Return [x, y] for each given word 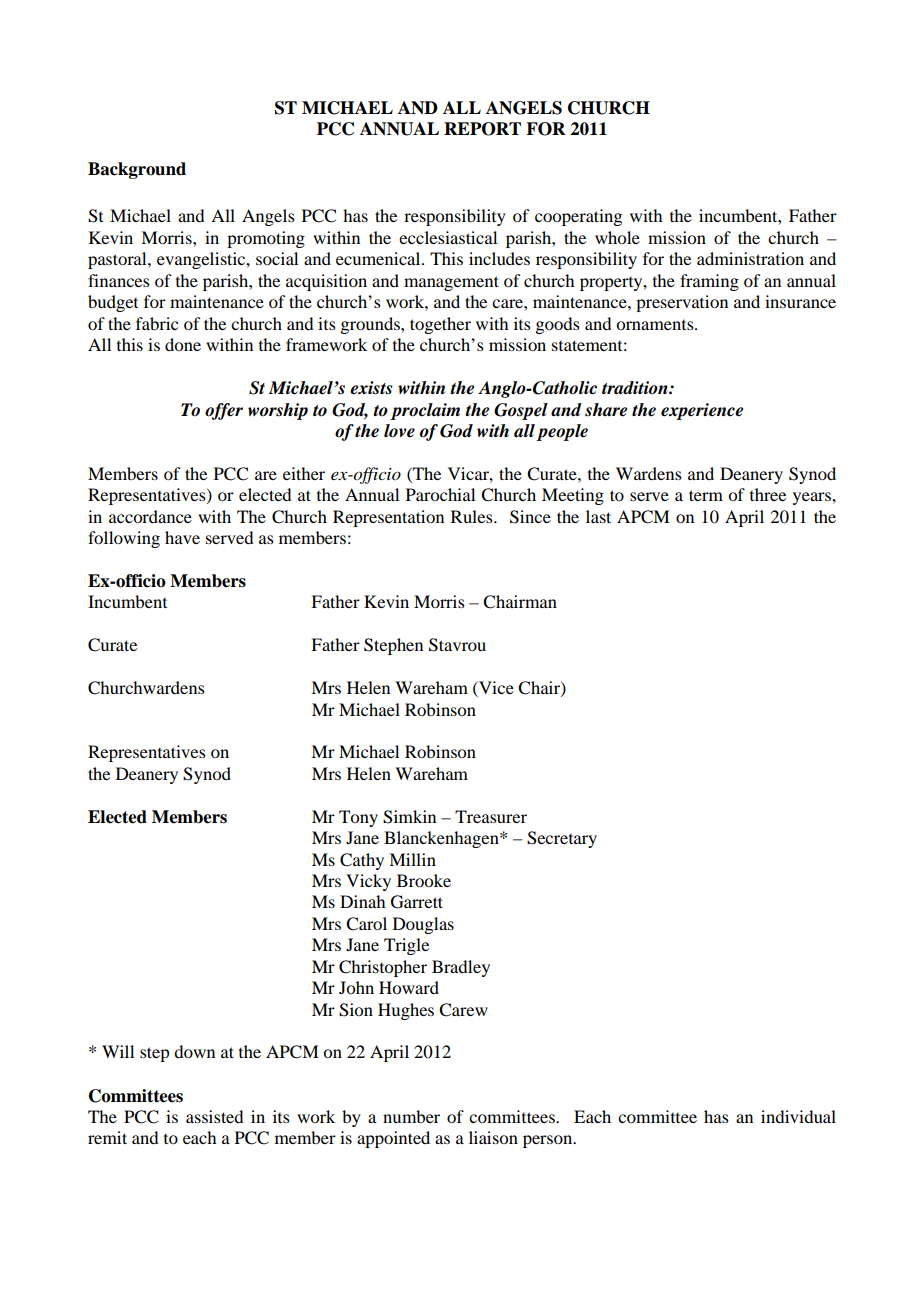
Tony [358, 818]
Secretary [562, 839]
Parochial [440, 494]
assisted [214, 1116]
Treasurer [491, 816]
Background [137, 170]
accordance [150, 516]
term [706, 495]
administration [750, 258]
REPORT [482, 129]
